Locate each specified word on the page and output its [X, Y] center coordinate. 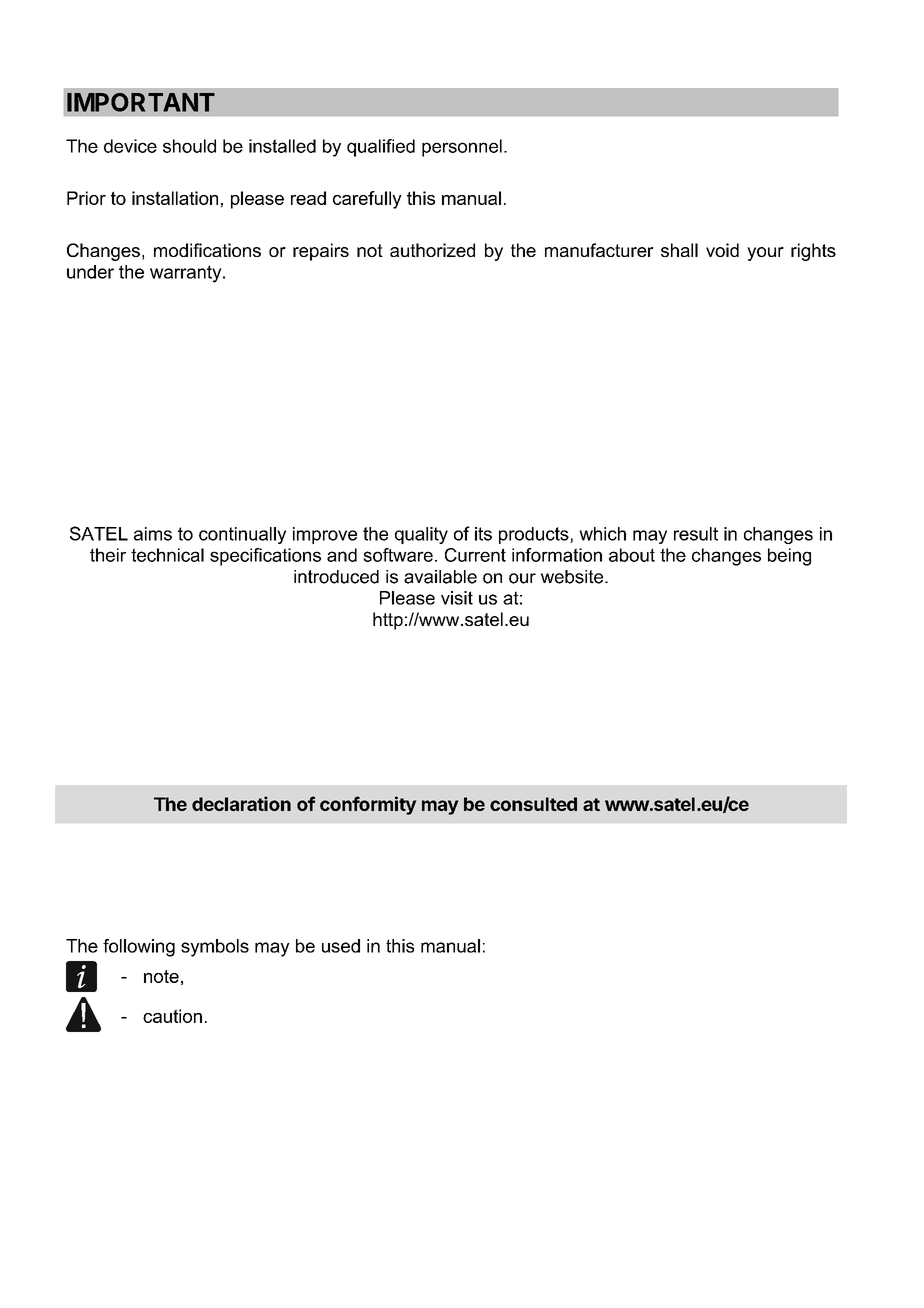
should [189, 146]
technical [167, 555]
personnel [462, 148]
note [161, 976]
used [341, 946]
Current [475, 555]
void [722, 250]
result [696, 534]
